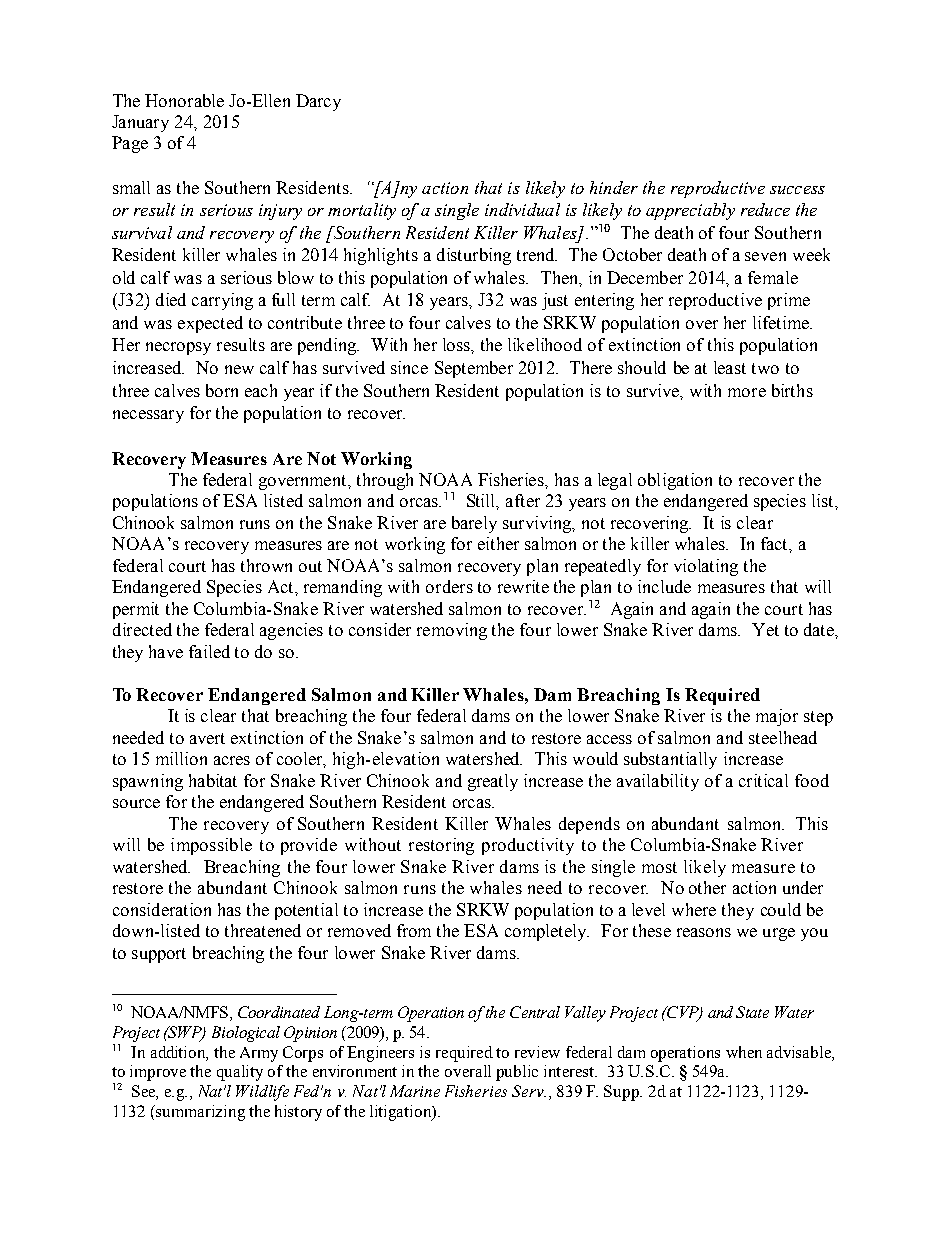  Describe the element at coordinates (240, 1073) in the image. I see `quality` at that location.
